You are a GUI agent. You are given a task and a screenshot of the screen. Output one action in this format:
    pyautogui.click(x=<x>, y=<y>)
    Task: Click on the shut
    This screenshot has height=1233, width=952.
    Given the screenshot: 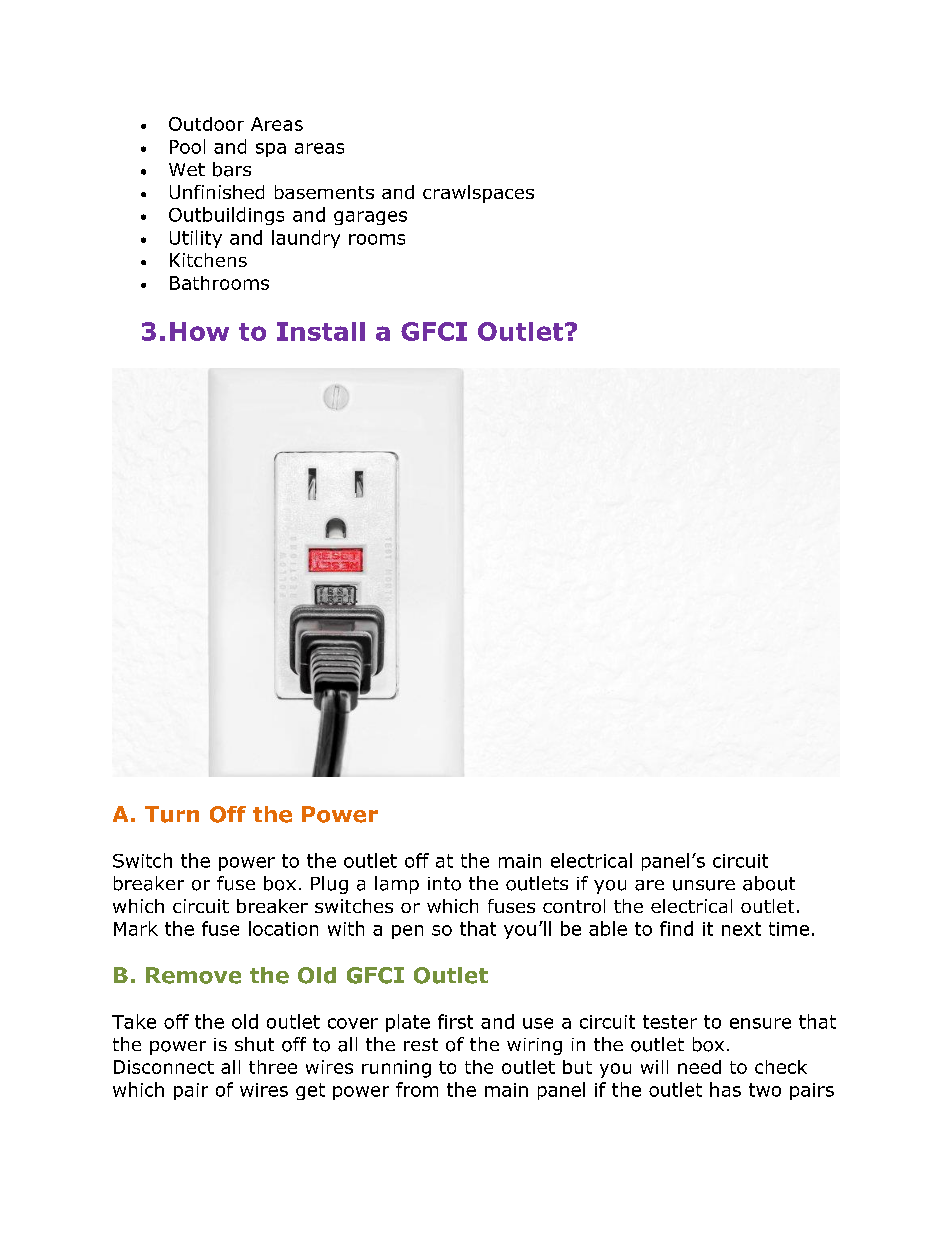 What is the action you would take?
    pyautogui.click(x=254, y=1044)
